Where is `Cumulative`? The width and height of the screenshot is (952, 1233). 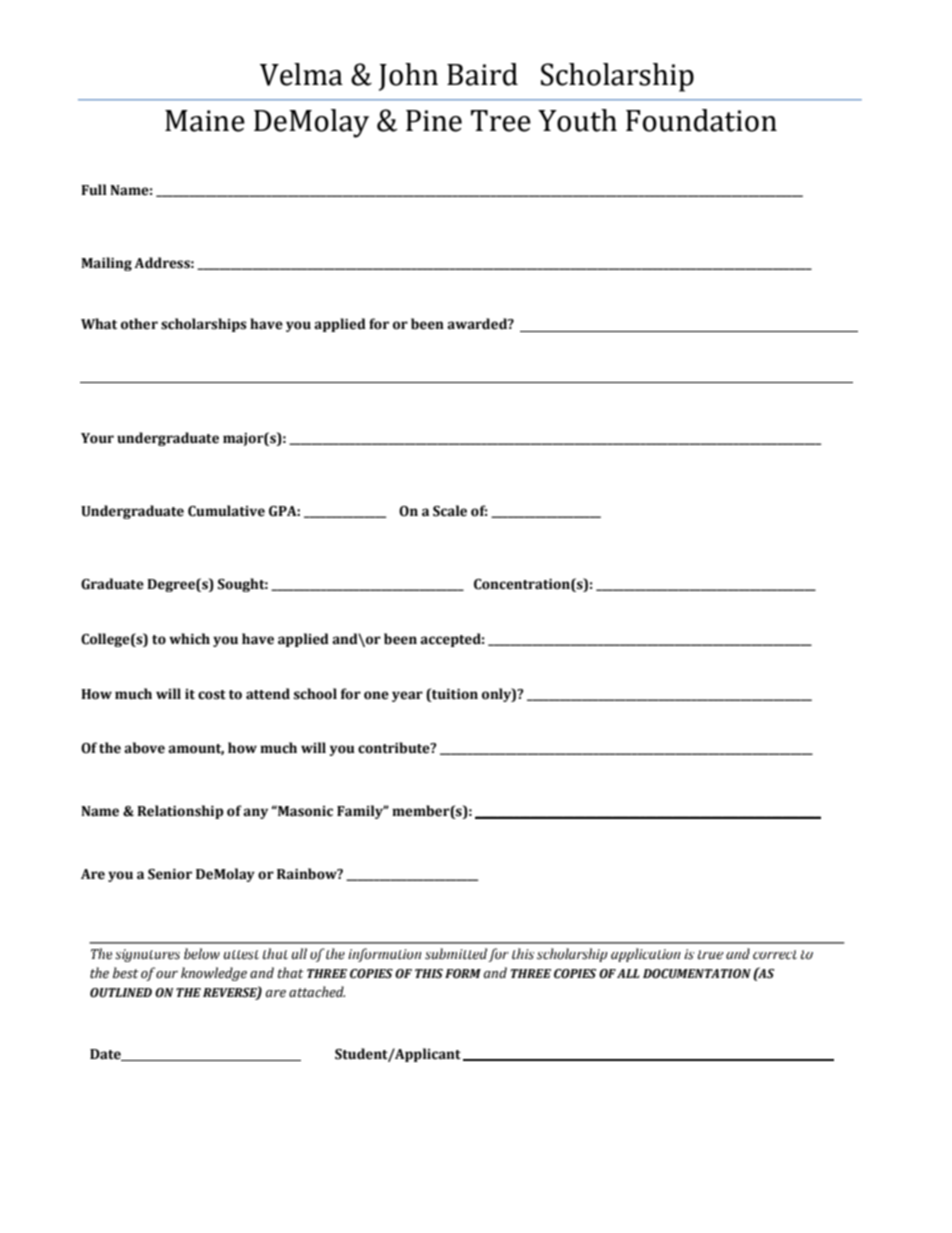 Cumulative is located at coordinates (226, 511).
